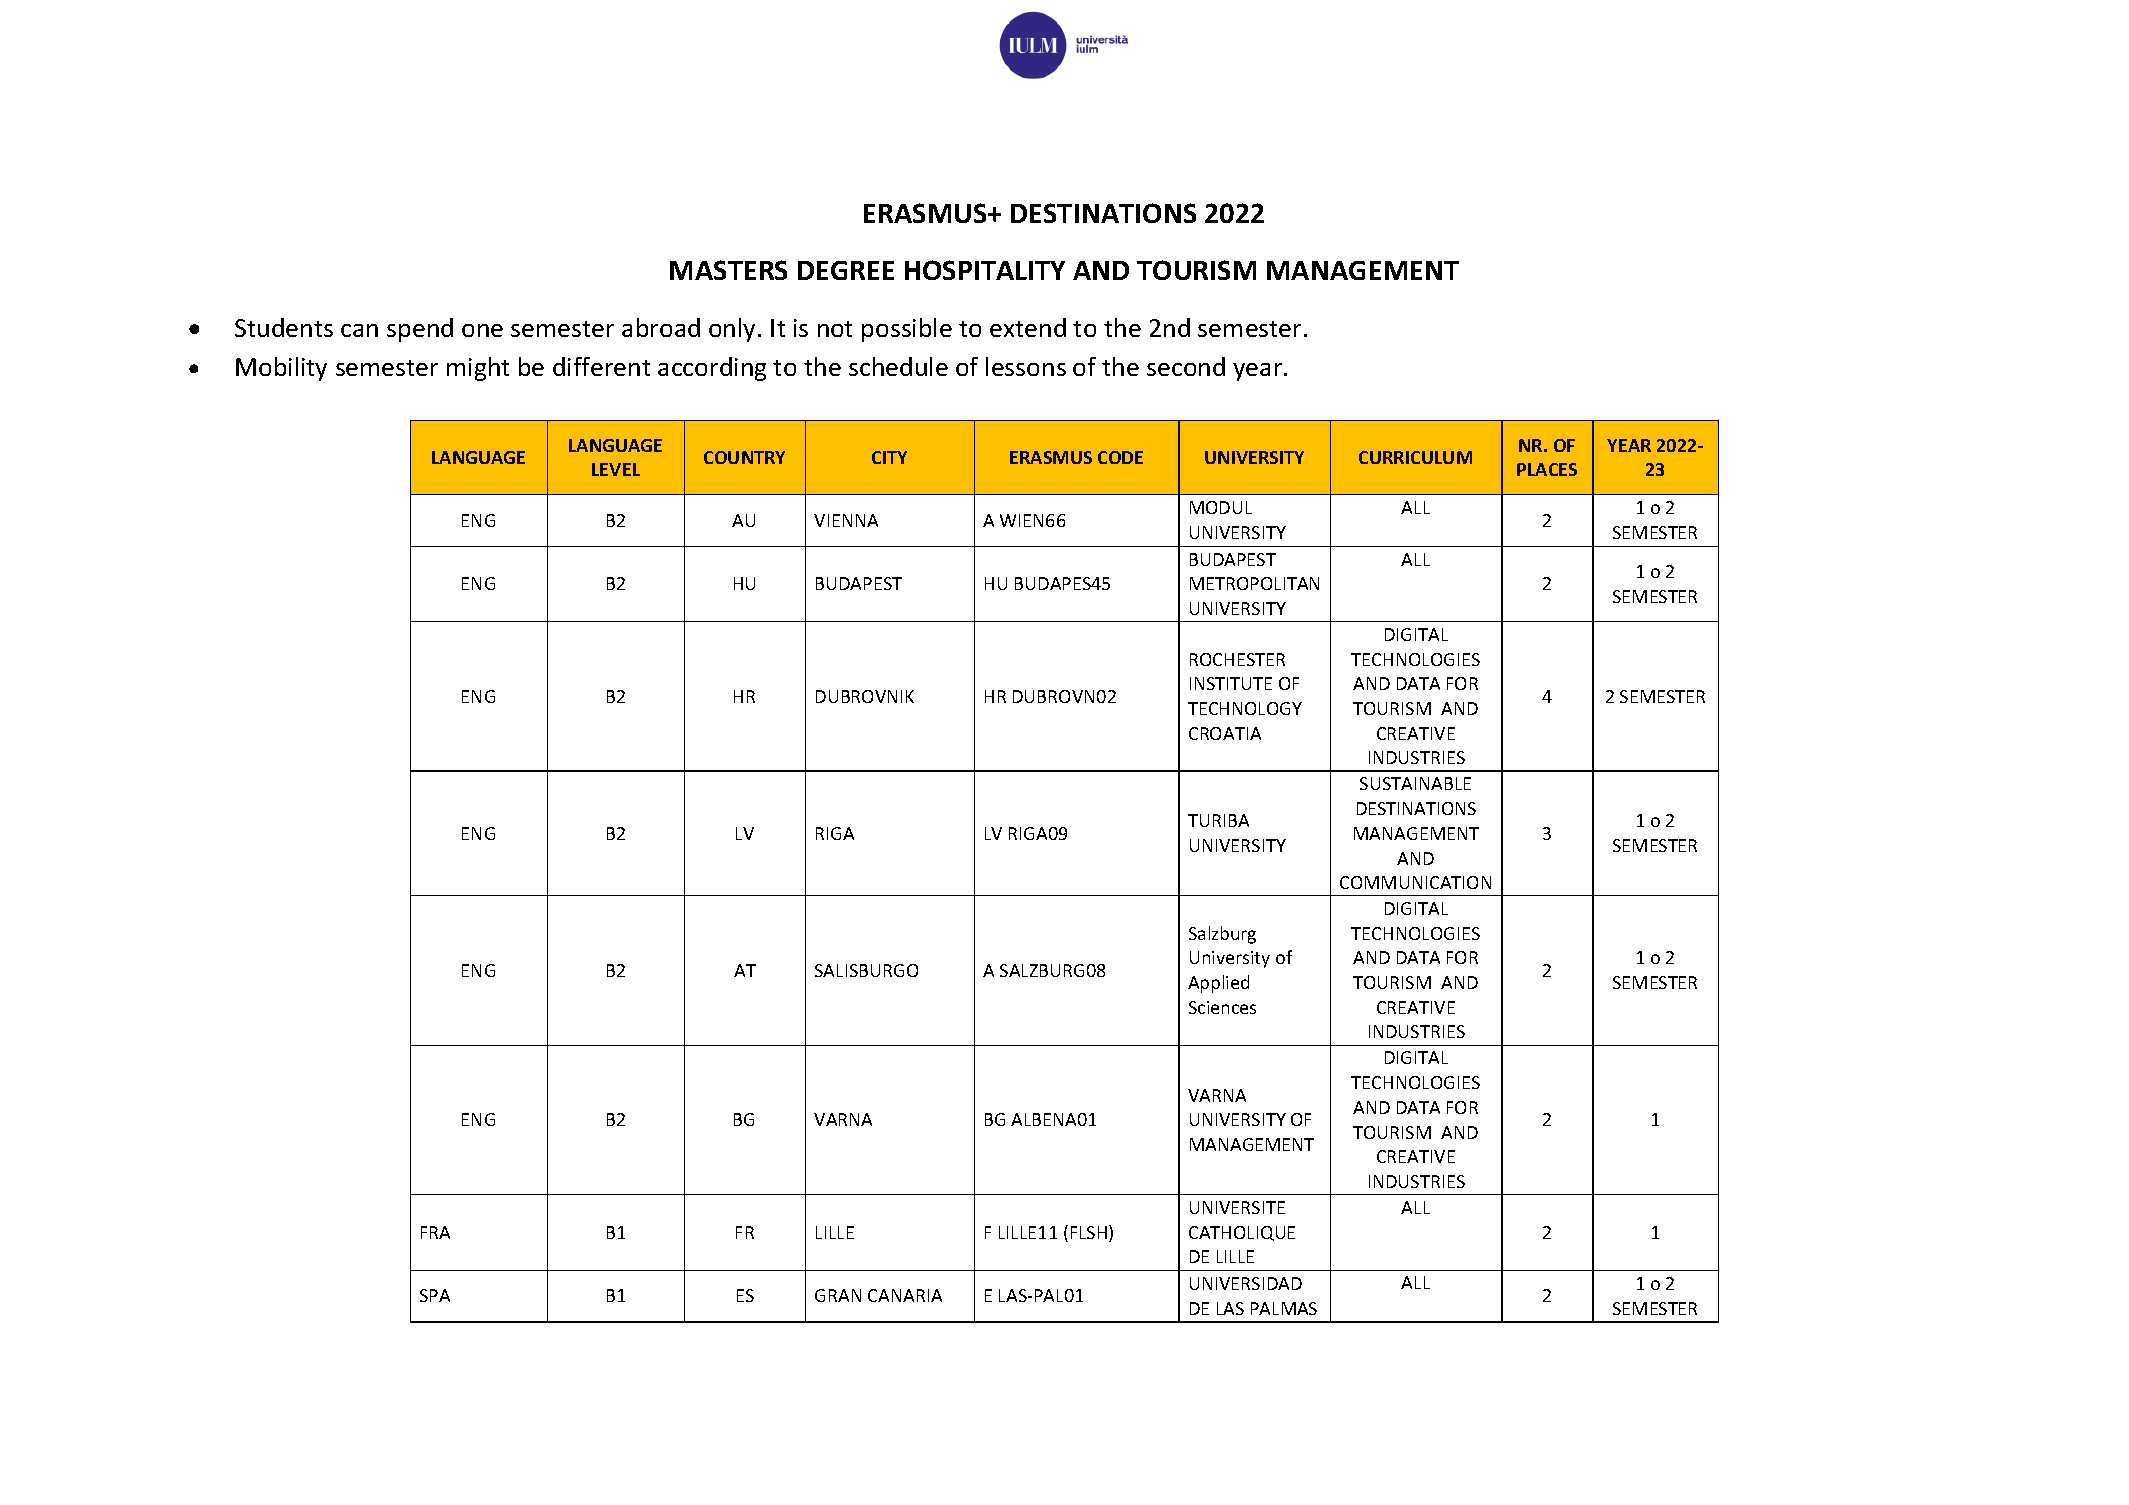  Describe the element at coordinates (907, 330) in the screenshot. I see `possible` at that location.
